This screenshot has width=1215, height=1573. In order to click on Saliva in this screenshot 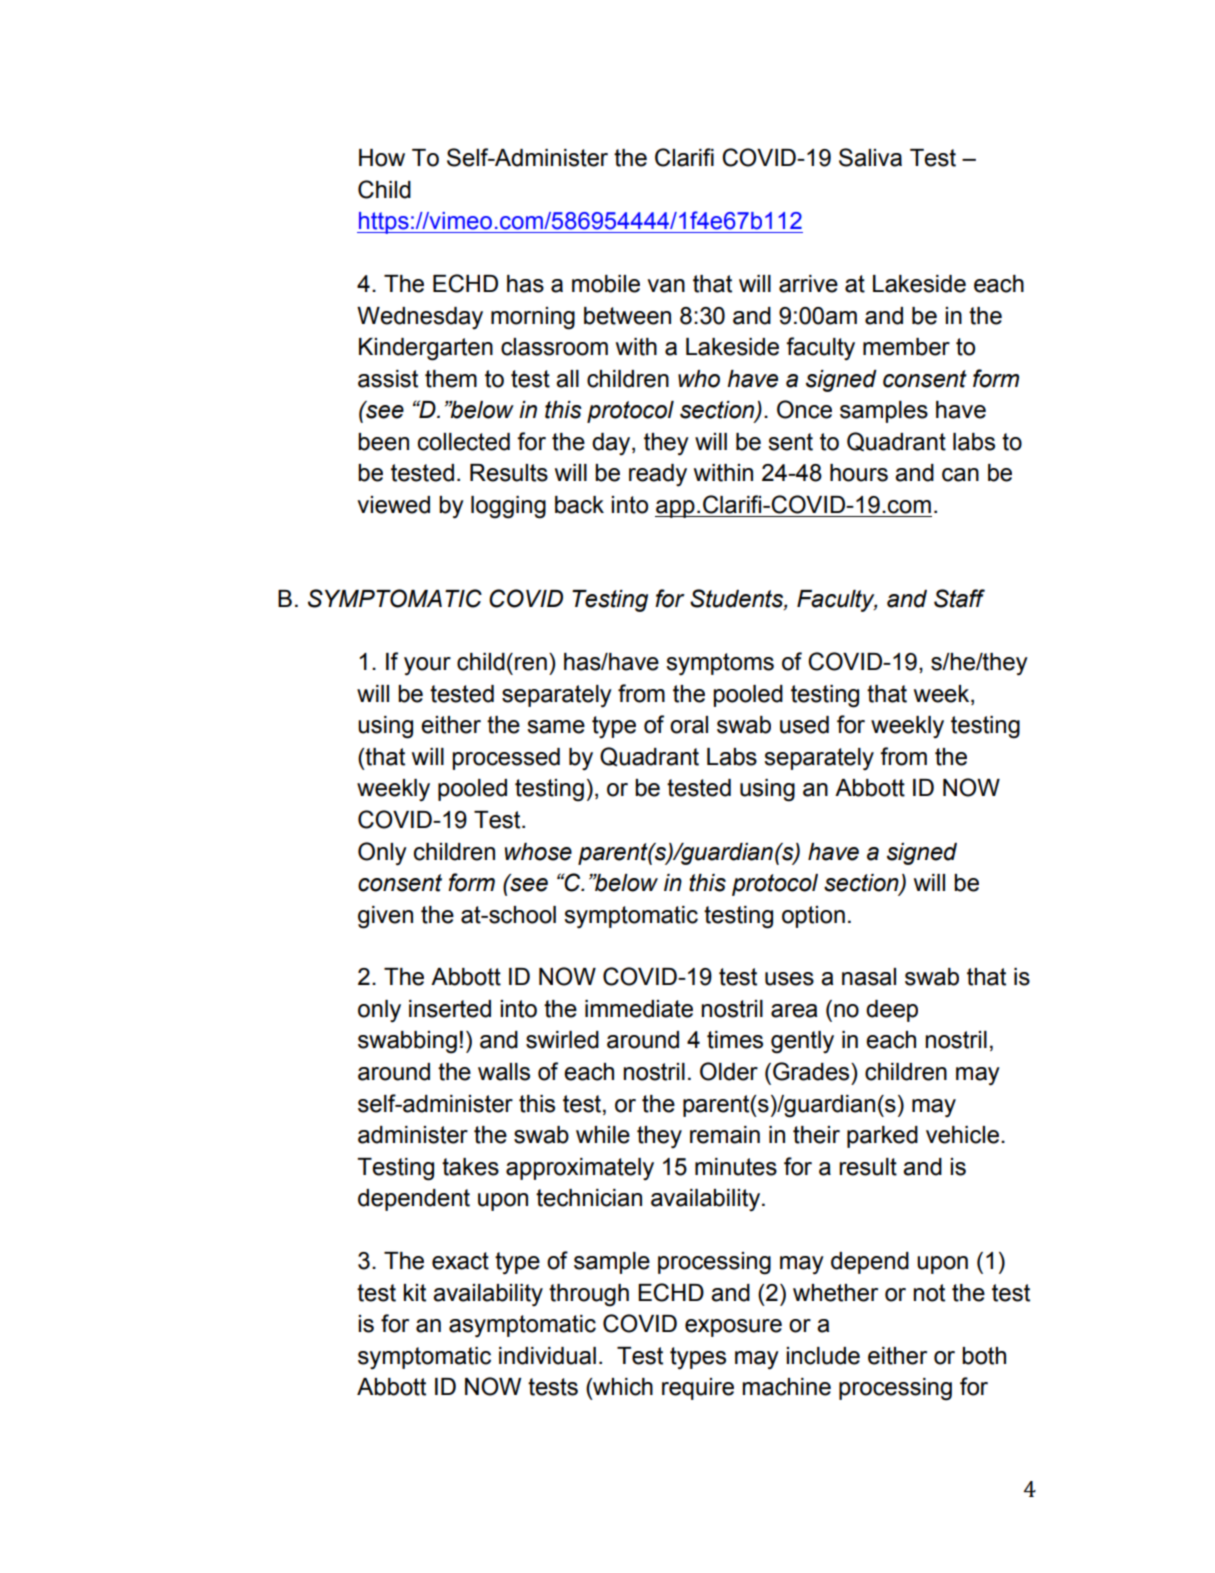, I will do `click(870, 157)`.
